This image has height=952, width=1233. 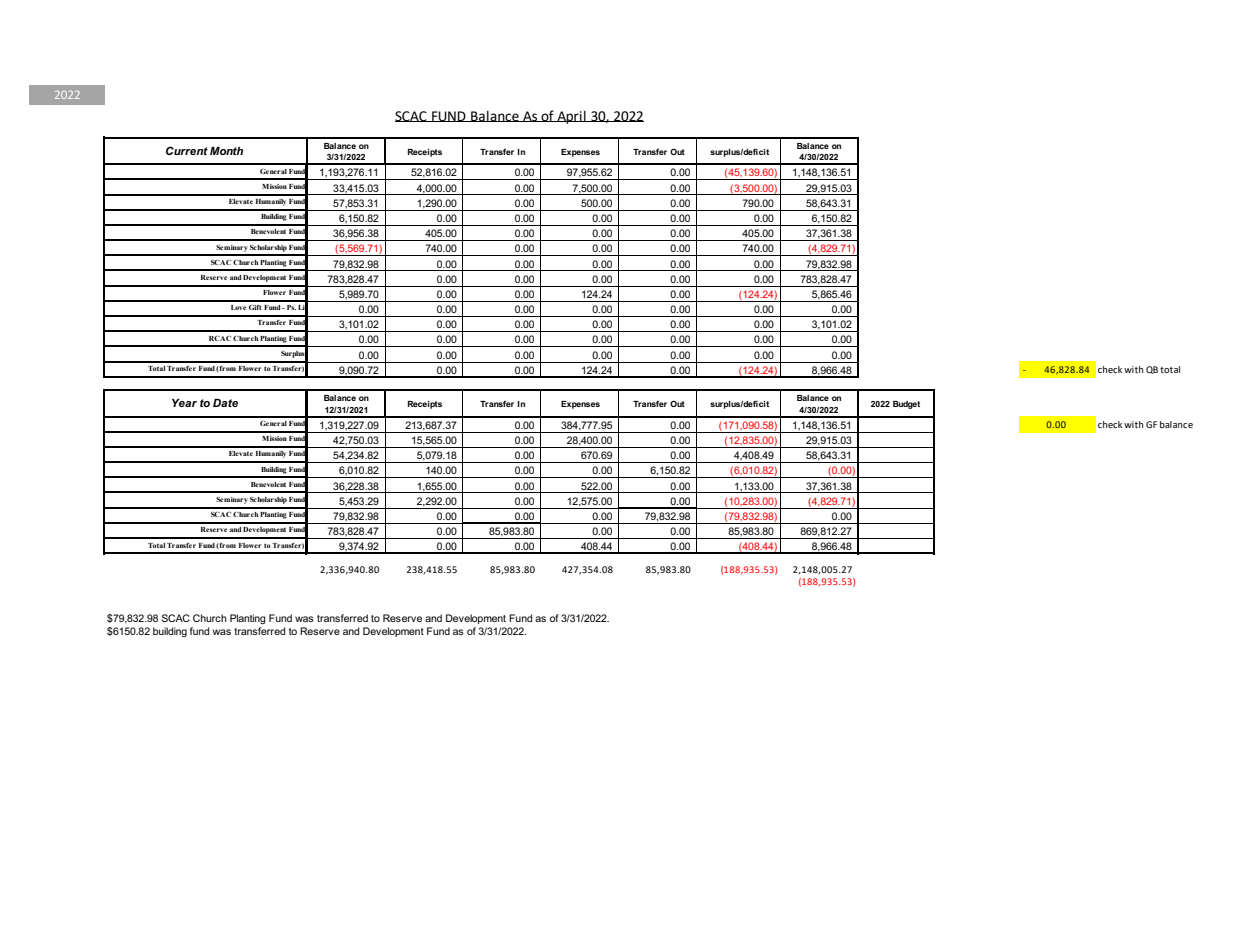 I want to click on Year, so click(x=184, y=403).
